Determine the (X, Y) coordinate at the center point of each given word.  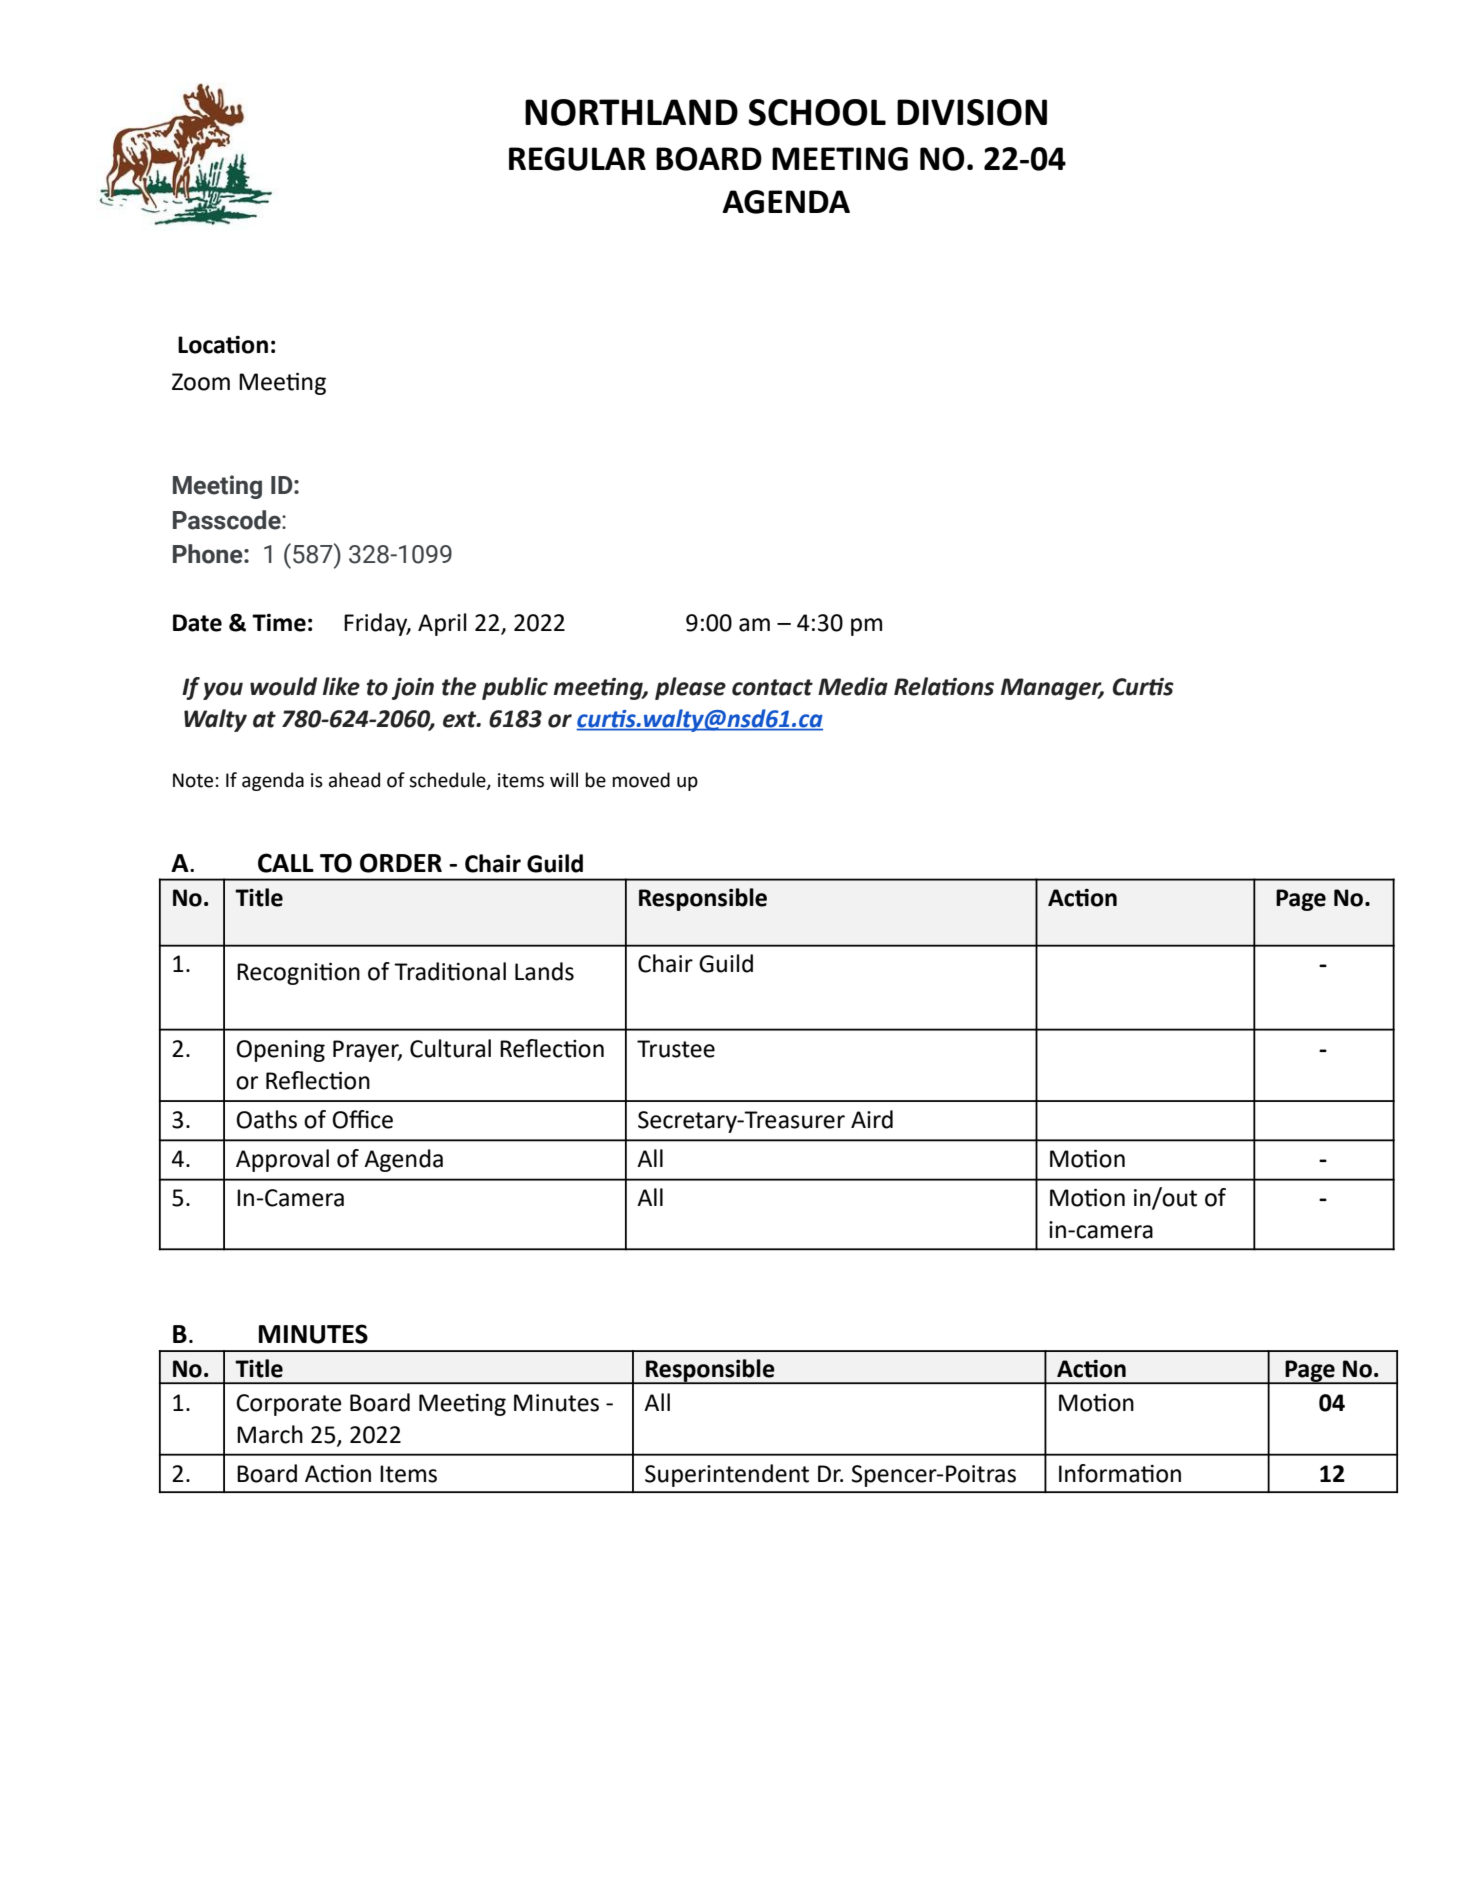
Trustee (676, 1049)
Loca (202, 345)
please (690, 688)
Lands (544, 971)
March (270, 1434)
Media (853, 686)
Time (279, 623)
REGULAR (577, 159)
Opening (281, 1051)
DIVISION (972, 112)
